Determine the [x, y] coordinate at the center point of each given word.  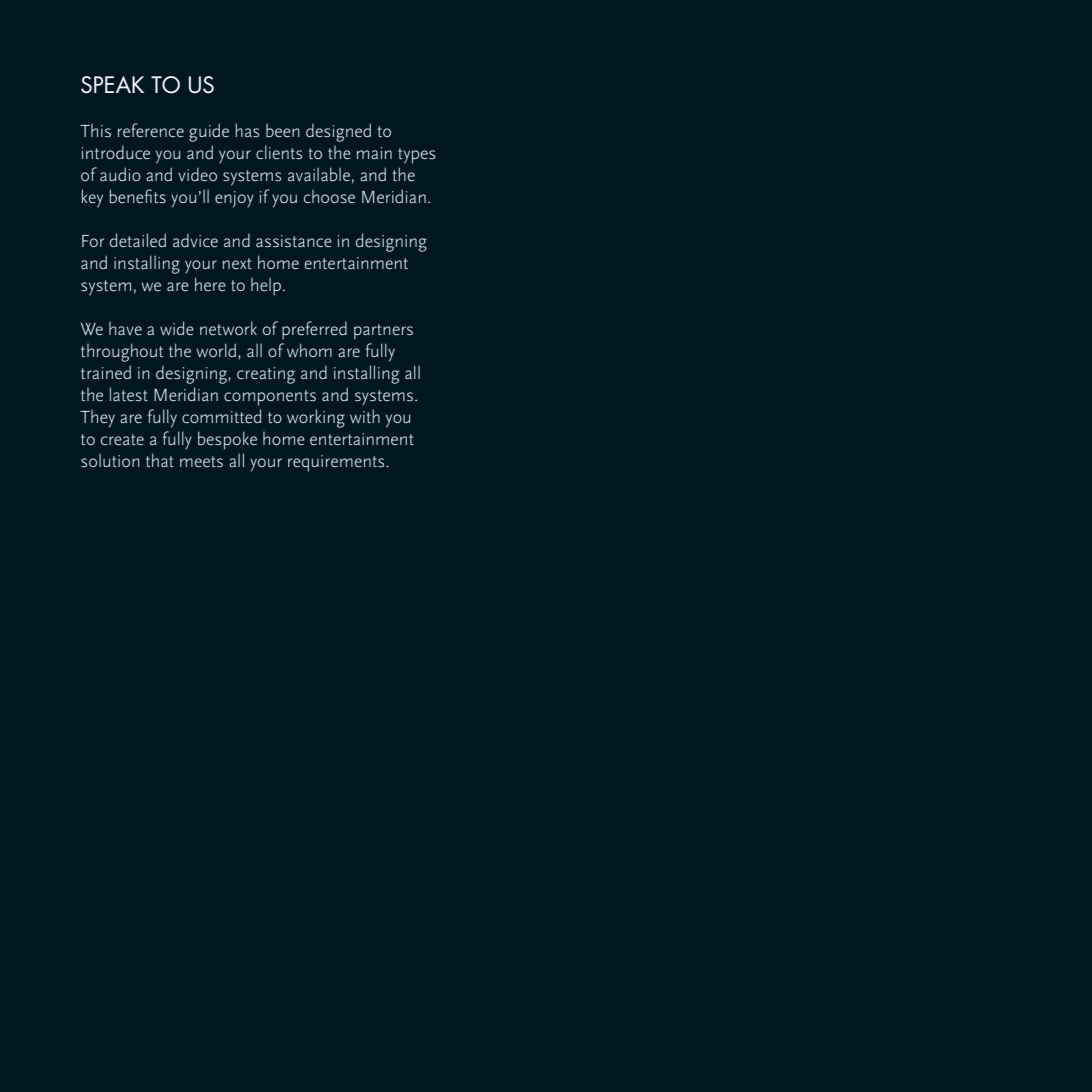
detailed [138, 240]
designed [338, 132]
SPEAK [112, 85]
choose [329, 197]
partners [383, 332]
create [122, 440]
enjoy [234, 199]
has [247, 130]
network [228, 328]
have [125, 329]
